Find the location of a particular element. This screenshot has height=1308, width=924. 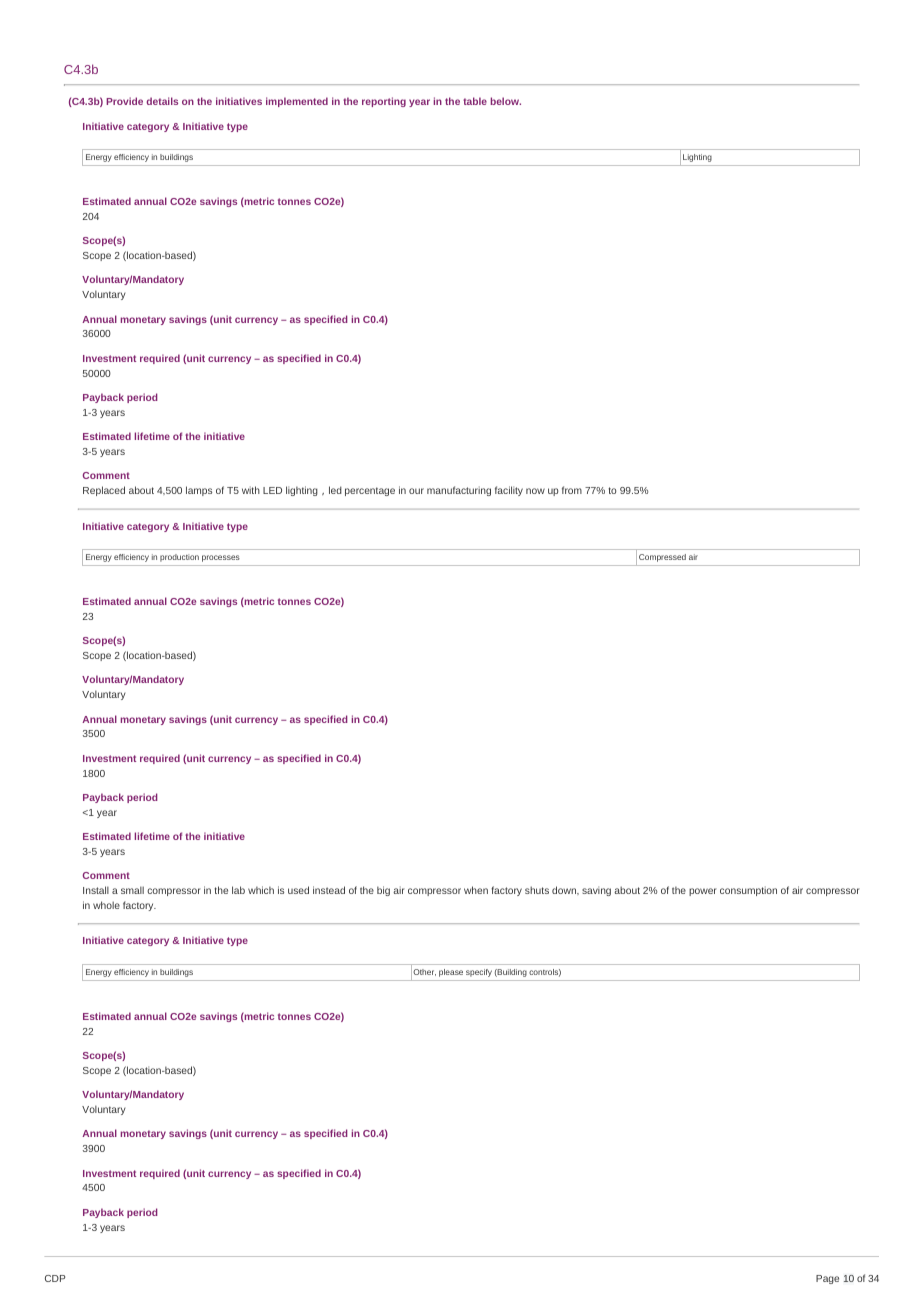

Replaced is located at coordinates (104, 491).
